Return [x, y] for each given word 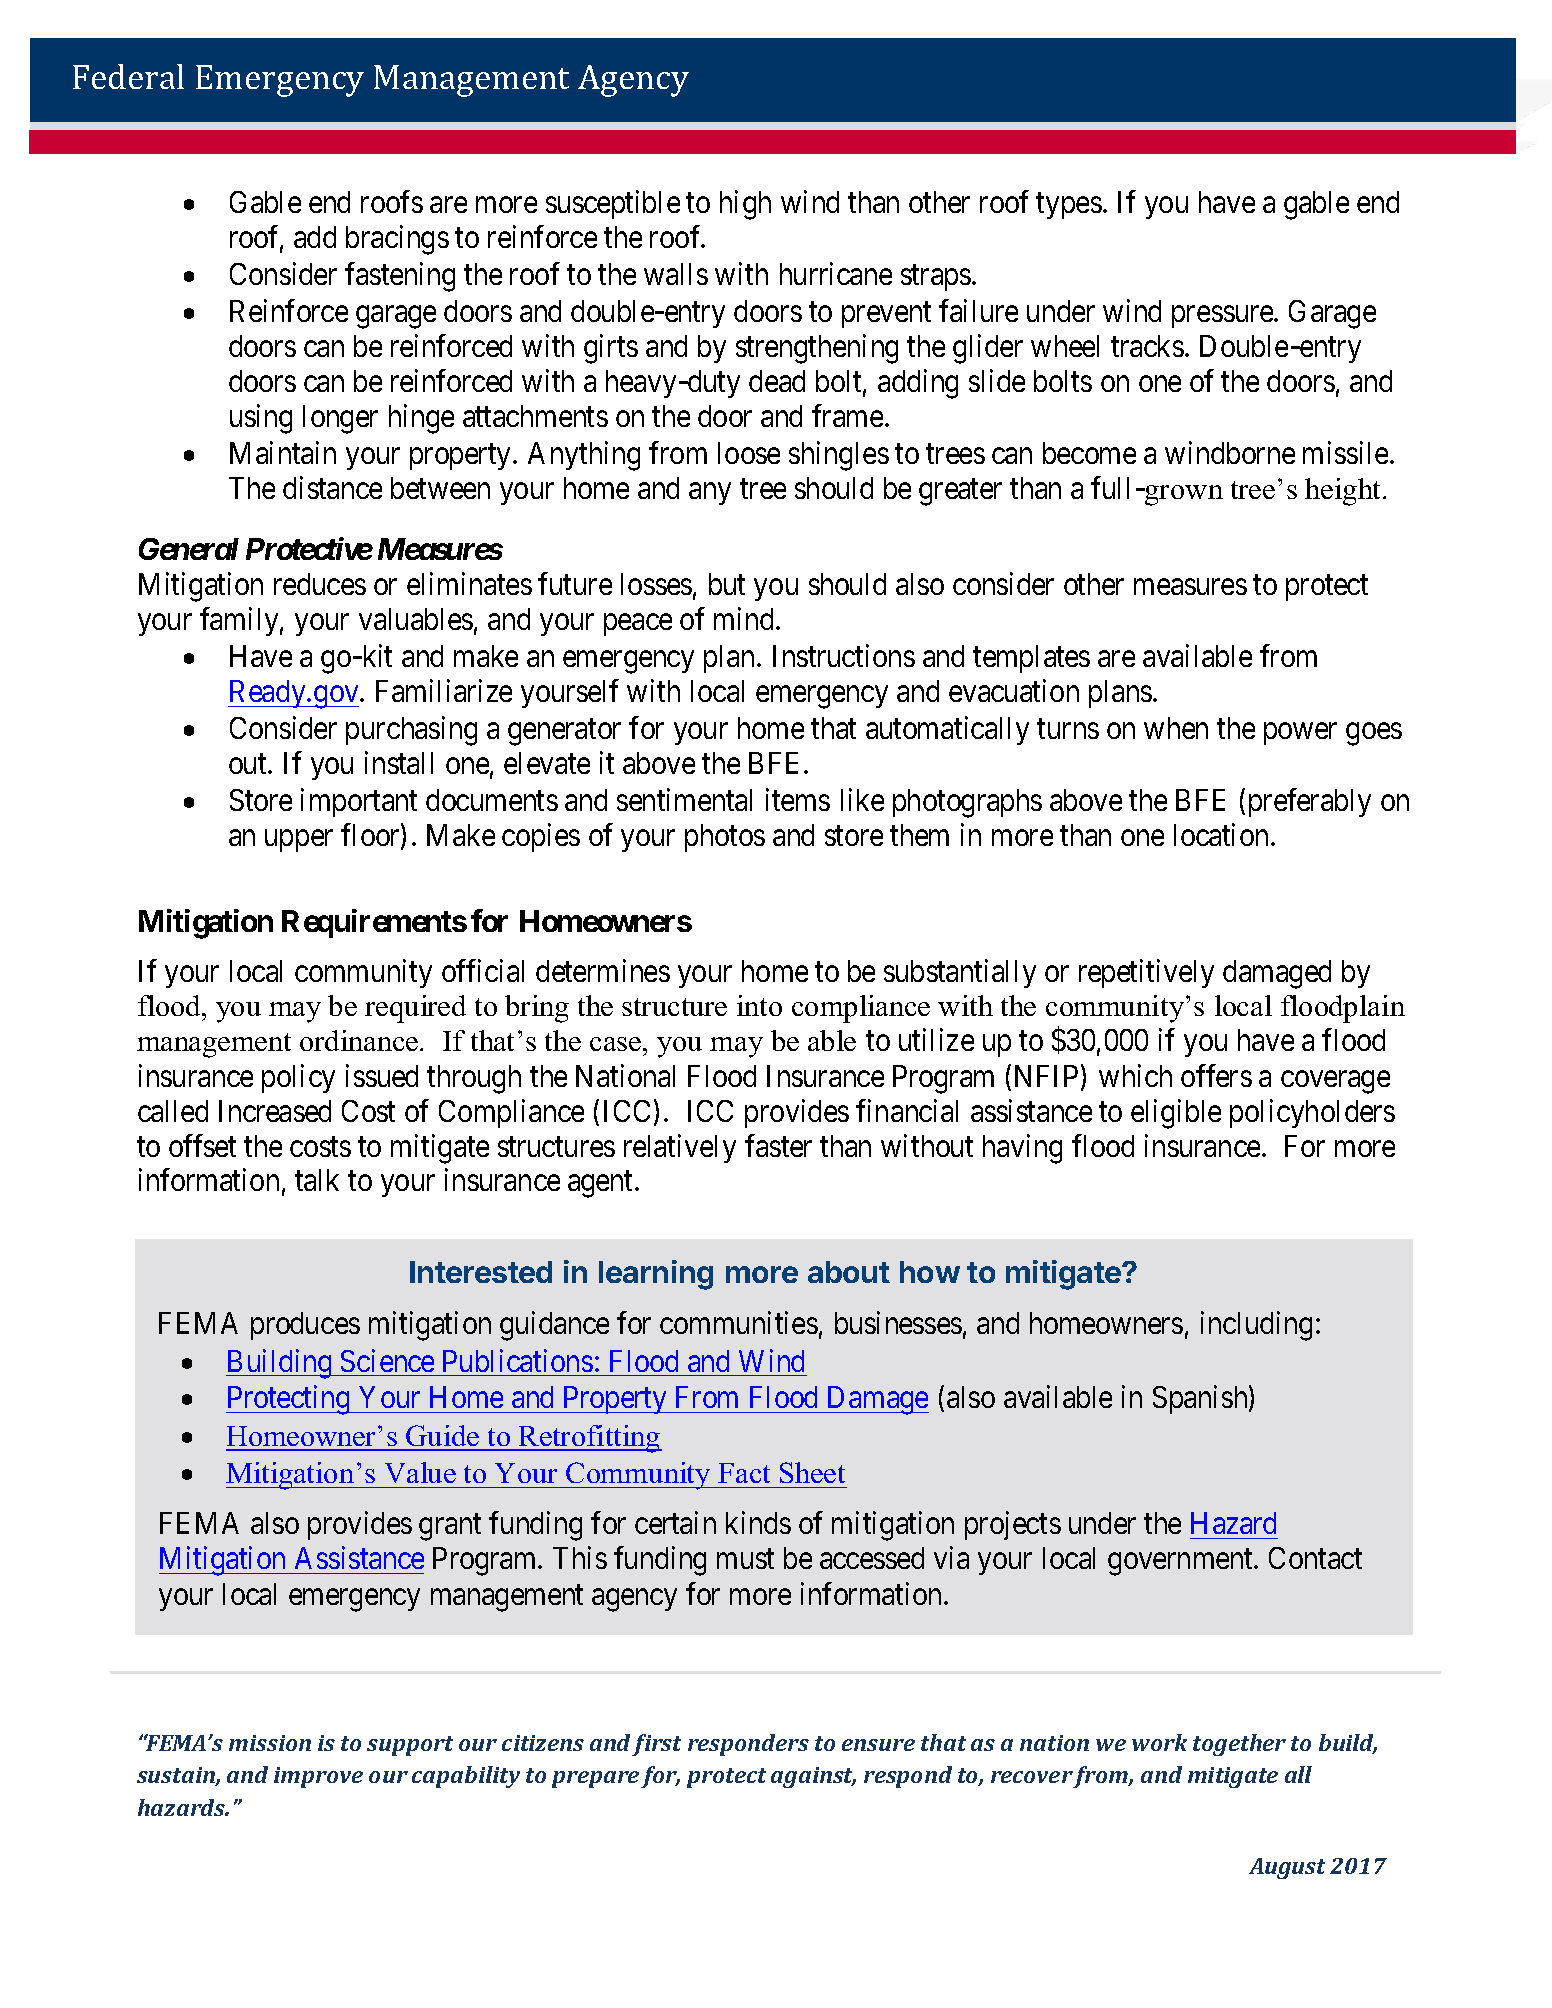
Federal [128, 76]
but [727, 584]
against [813, 1777]
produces [305, 1326]
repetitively [1146, 973]
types [1069, 206]
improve [318, 1777]
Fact [744, 1473]
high [745, 205]
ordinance [360, 1040]
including [1256, 1326]
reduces [320, 584]
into [759, 1005]
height [1344, 492]
